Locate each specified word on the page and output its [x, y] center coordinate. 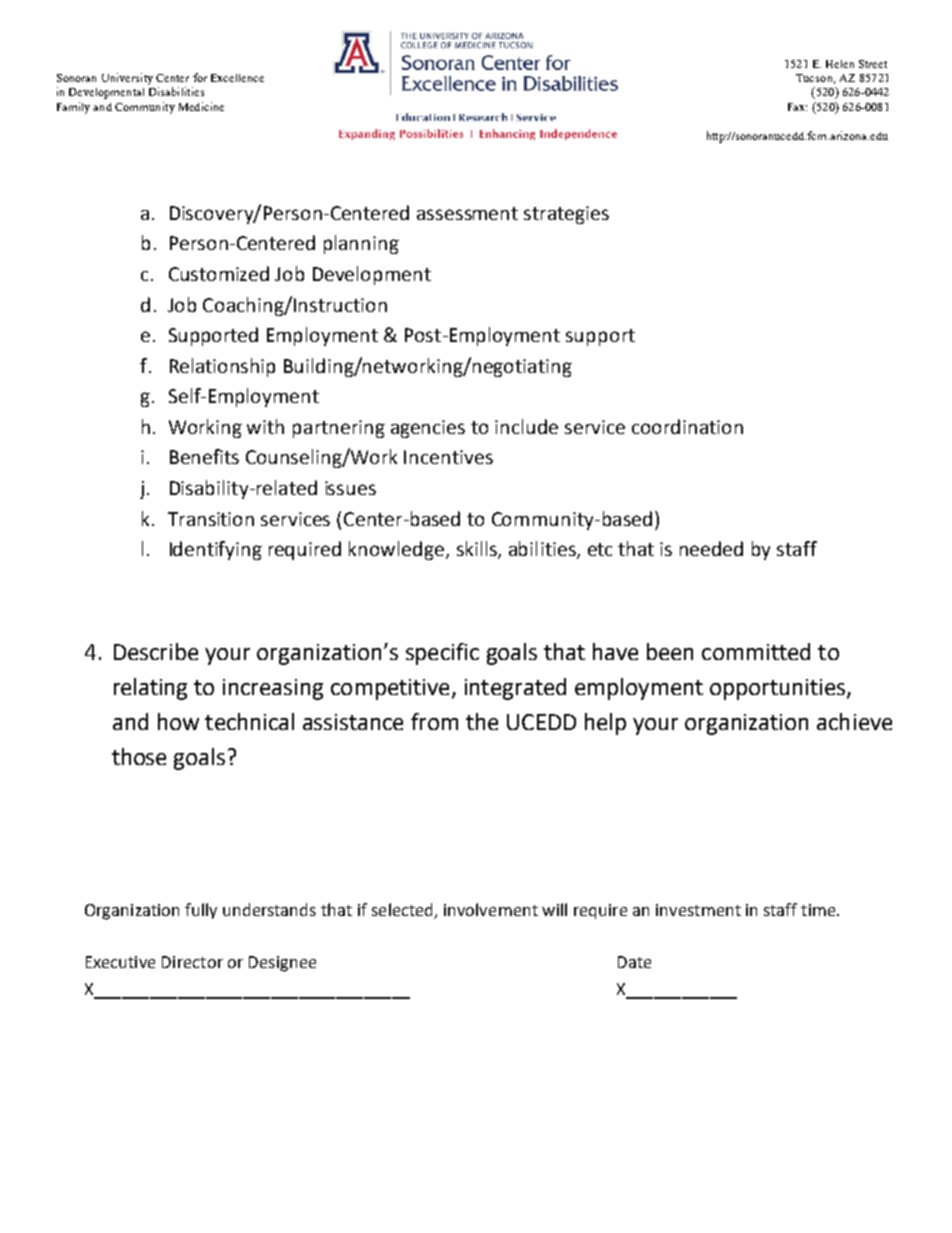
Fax [797, 107]
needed [711, 548]
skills [478, 550]
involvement [491, 909]
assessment [467, 213]
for [200, 77]
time [819, 910]
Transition [211, 519]
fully [201, 911]
